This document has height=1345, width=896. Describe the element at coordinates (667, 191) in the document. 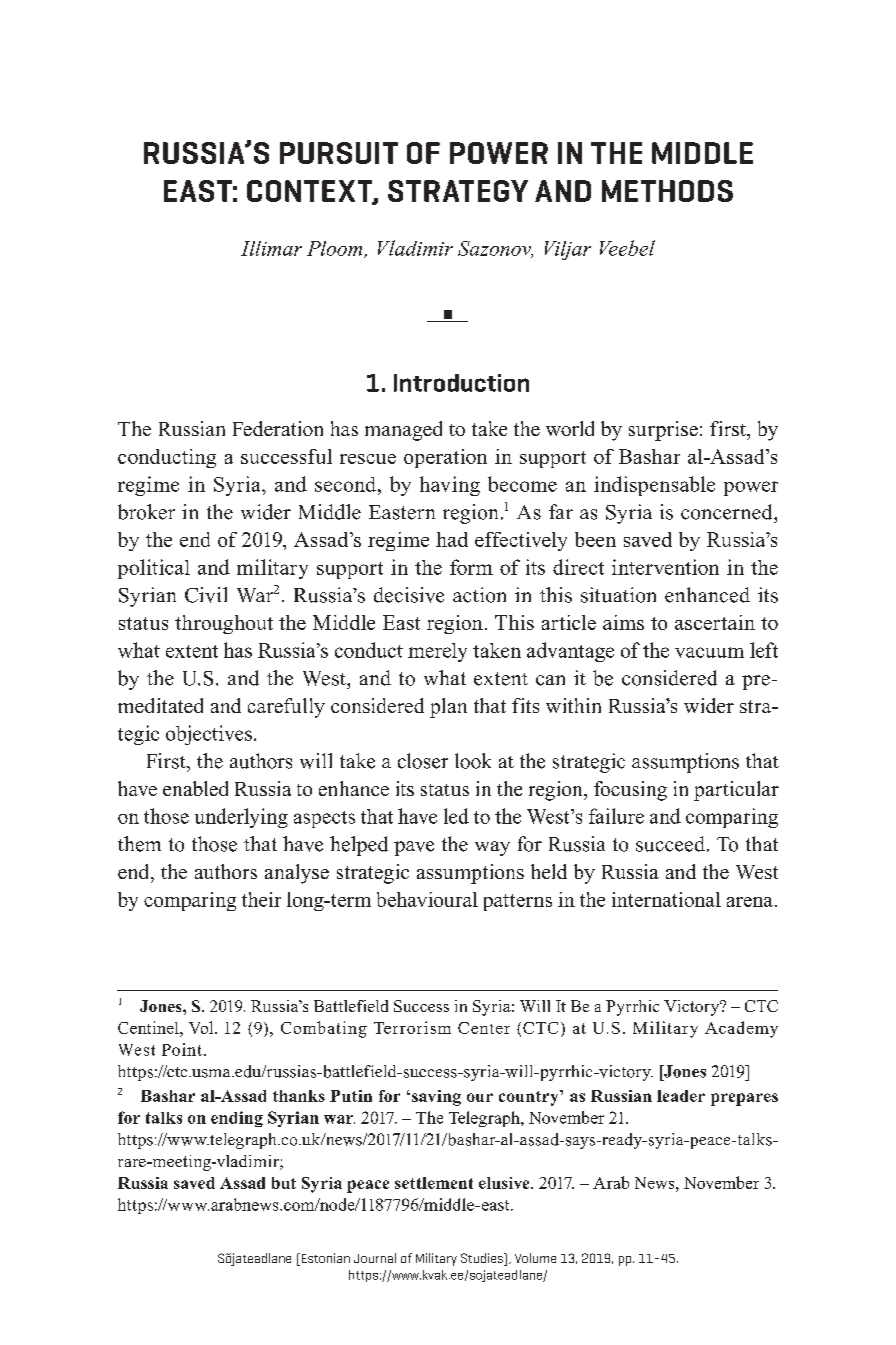

I see `METHODS` at that location.
